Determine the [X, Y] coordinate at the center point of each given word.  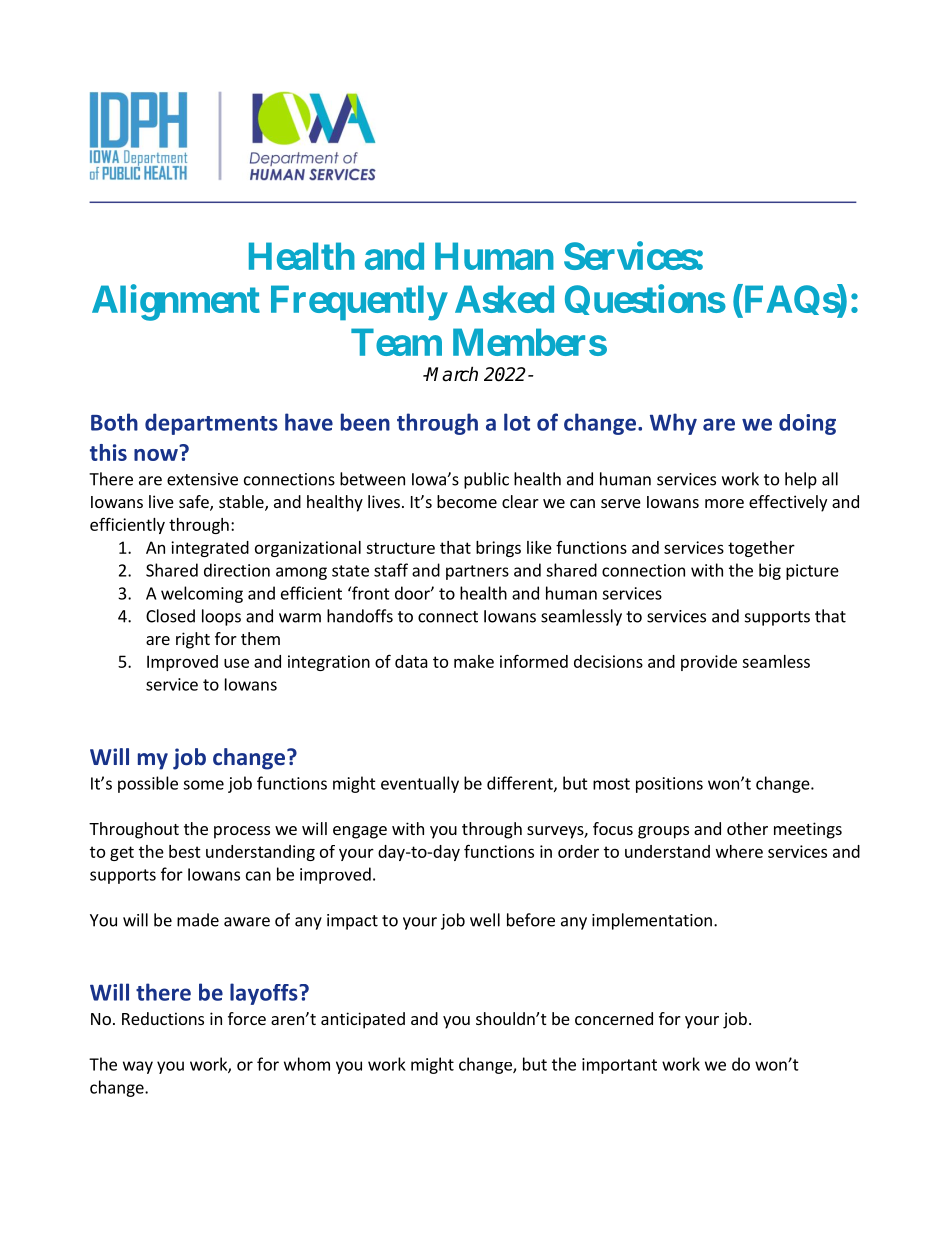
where [739, 851]
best [185, 851]
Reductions [163, 1018]
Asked [504, 299]
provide [709, 663]
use [236, 663]
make [474, 661]
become [467, 501]
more [724, 503]
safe [195, 503]
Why [673, 424]
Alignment [176, 302]
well [485, 920]
